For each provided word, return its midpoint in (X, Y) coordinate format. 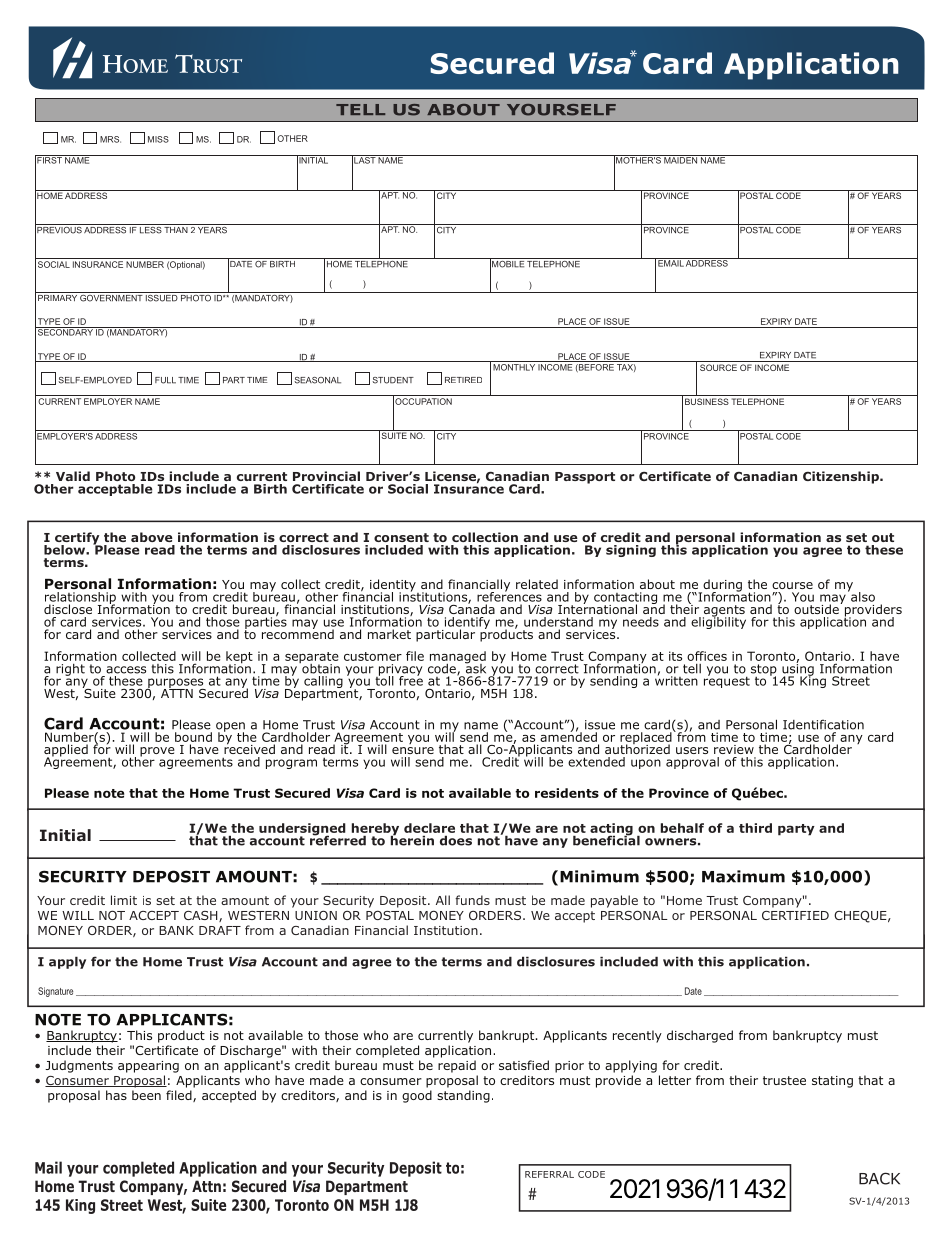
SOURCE (718, 367)
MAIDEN (681, 159)
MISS (158, 139)
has (116, 1095)
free (411, 680)
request (727, 681)
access (126, 670)
